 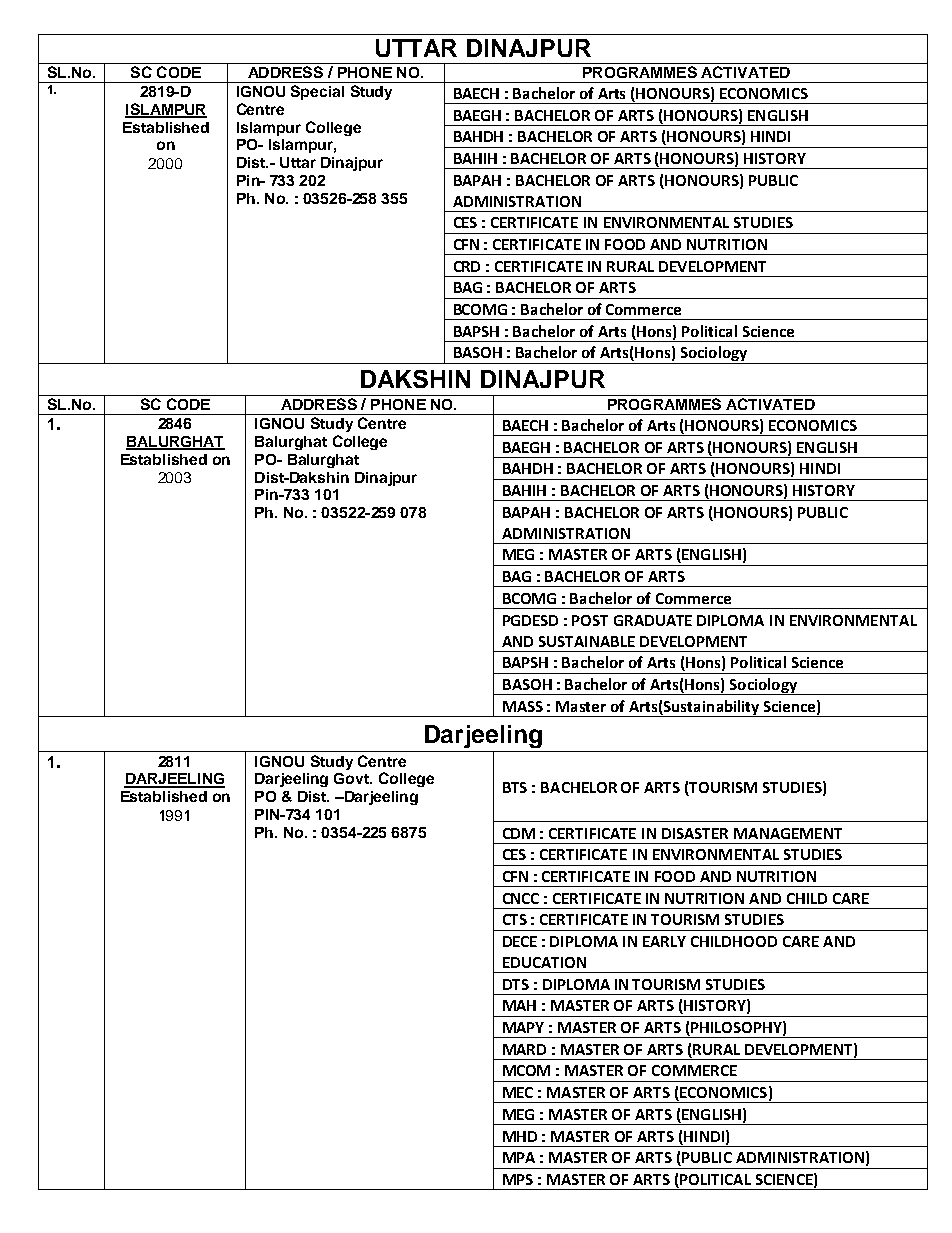 I want to click on DISASTER, so click(x=695, y=833).
